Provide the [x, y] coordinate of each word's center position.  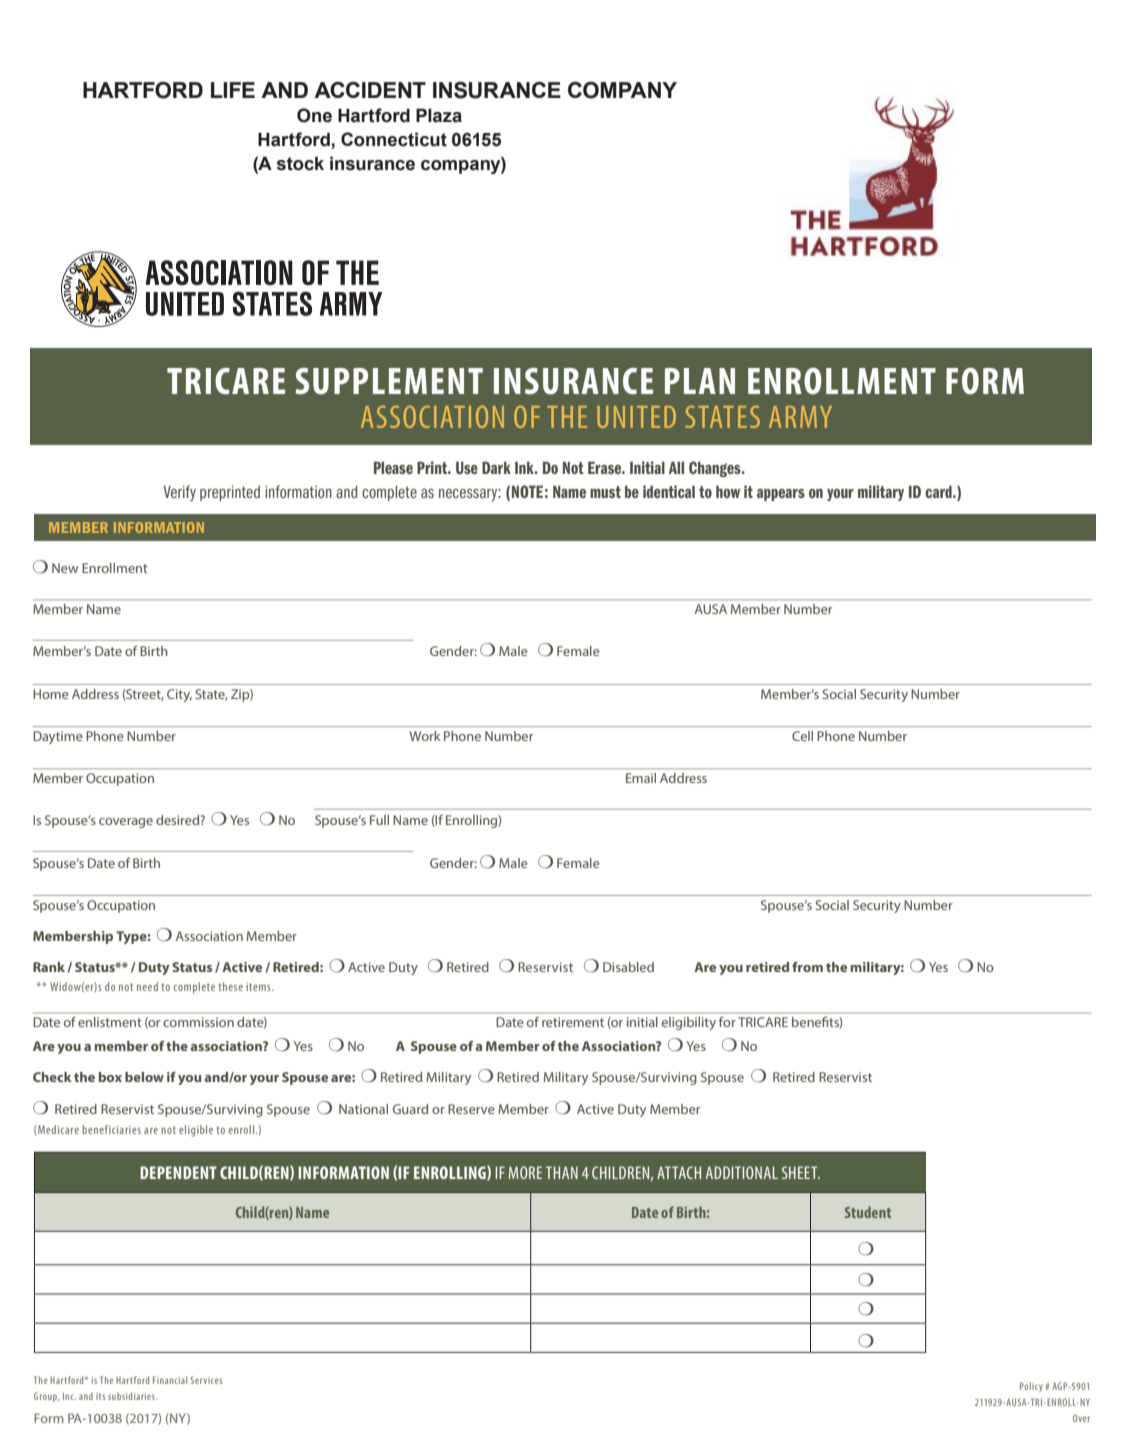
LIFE [233, 90]
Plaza [439, 115]
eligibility [689, 1023]
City [179, 695]
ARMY [800, 417]
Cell [802, 736]
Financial [170, 1380]
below [144, 1077]
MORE [525, 1172]
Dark [496, 467]
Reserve [471, 1109]
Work [425, 736]
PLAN [700, 381]
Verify [179, 493]
